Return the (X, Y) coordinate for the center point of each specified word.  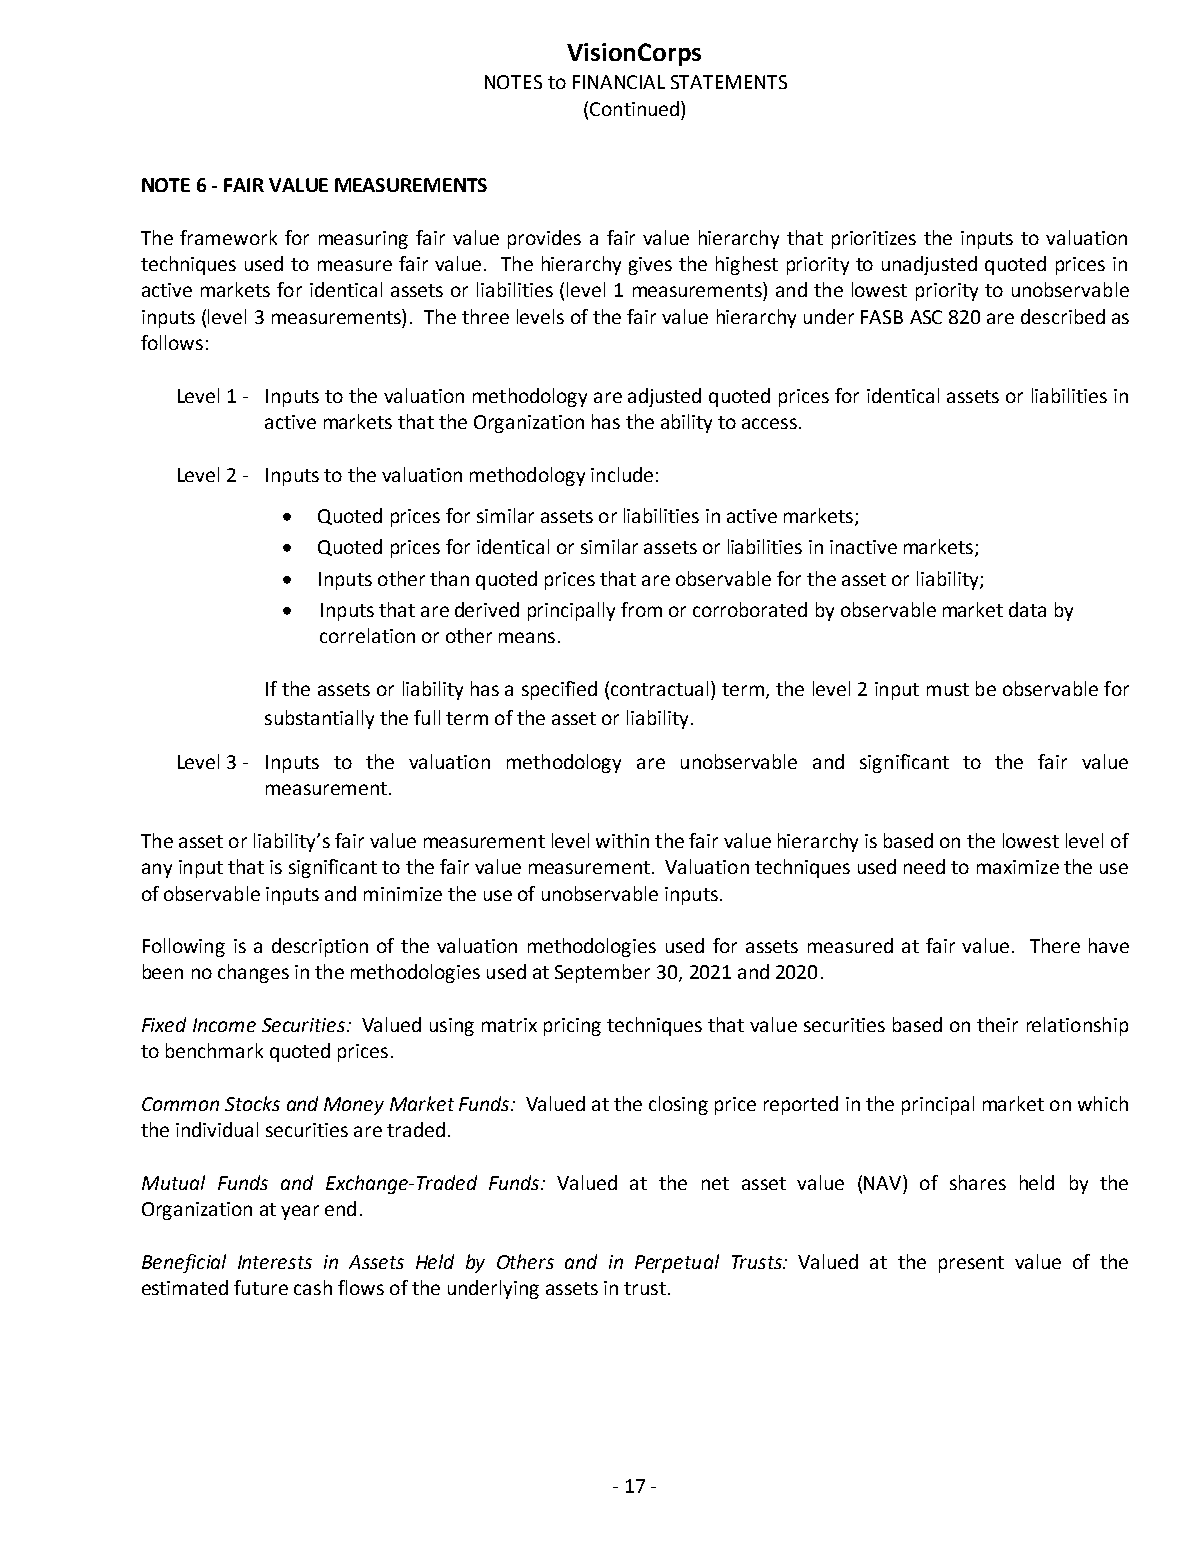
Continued (634, 108)
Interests (275, 1262)
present (971, 1264)
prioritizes (874, 240)
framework (228, 237)
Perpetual (677, 1263)
